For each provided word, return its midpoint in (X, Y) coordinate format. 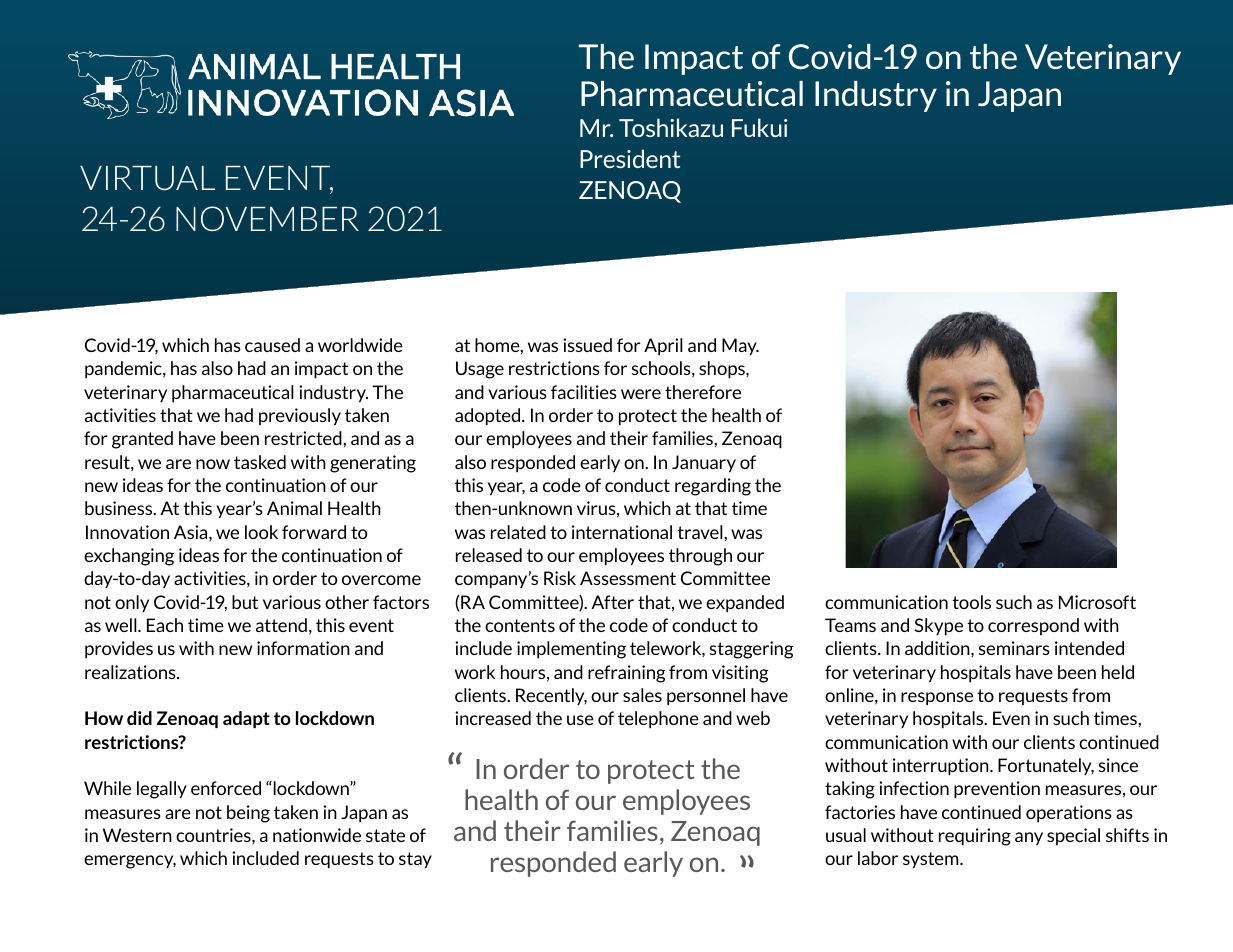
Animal (294, 508)
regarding (713, 487)
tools (971, 602)
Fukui (759, 127)
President (630, 158)
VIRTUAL (147, 178)
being (248, 814)
